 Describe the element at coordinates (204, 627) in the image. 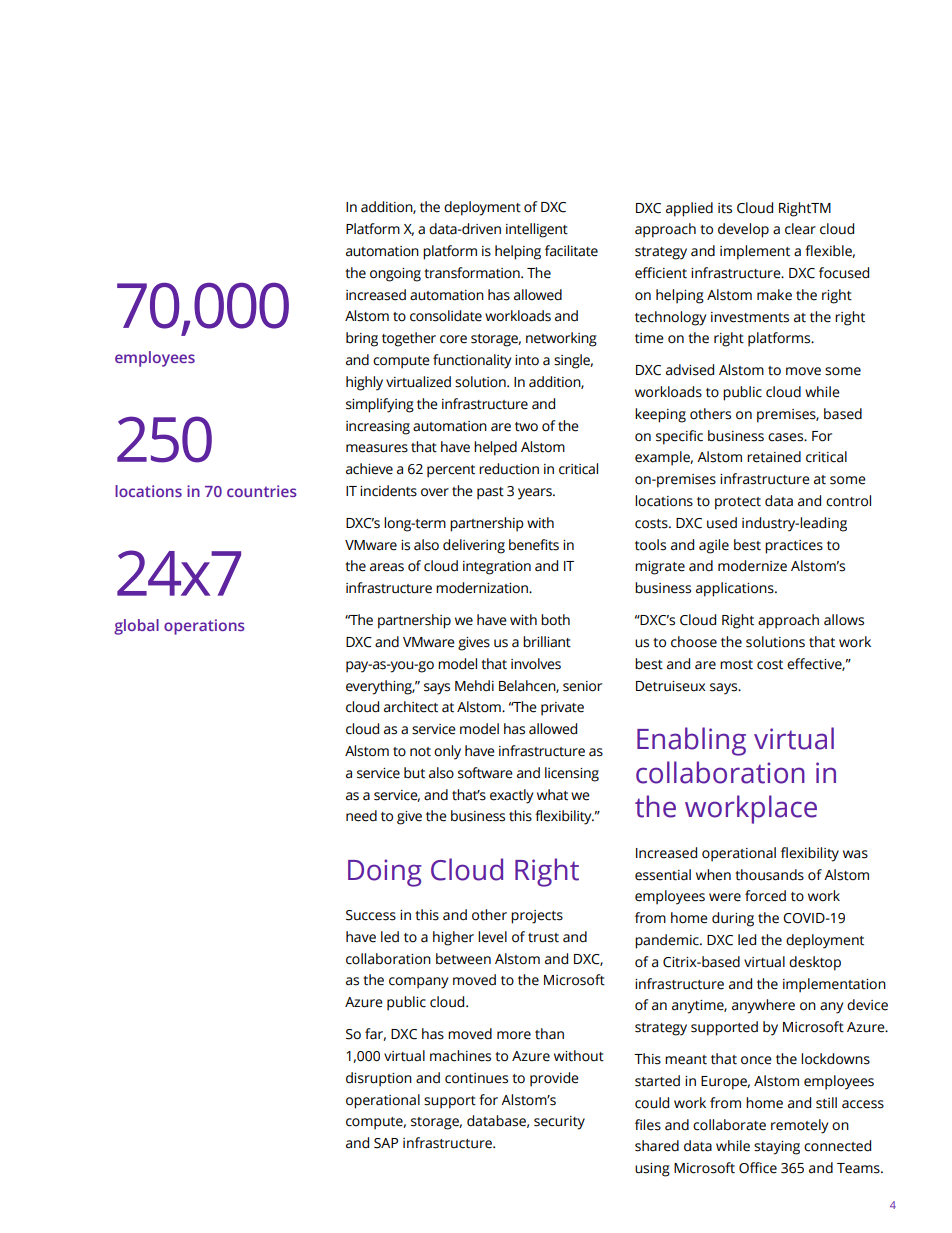

I see `operations` at that location.
